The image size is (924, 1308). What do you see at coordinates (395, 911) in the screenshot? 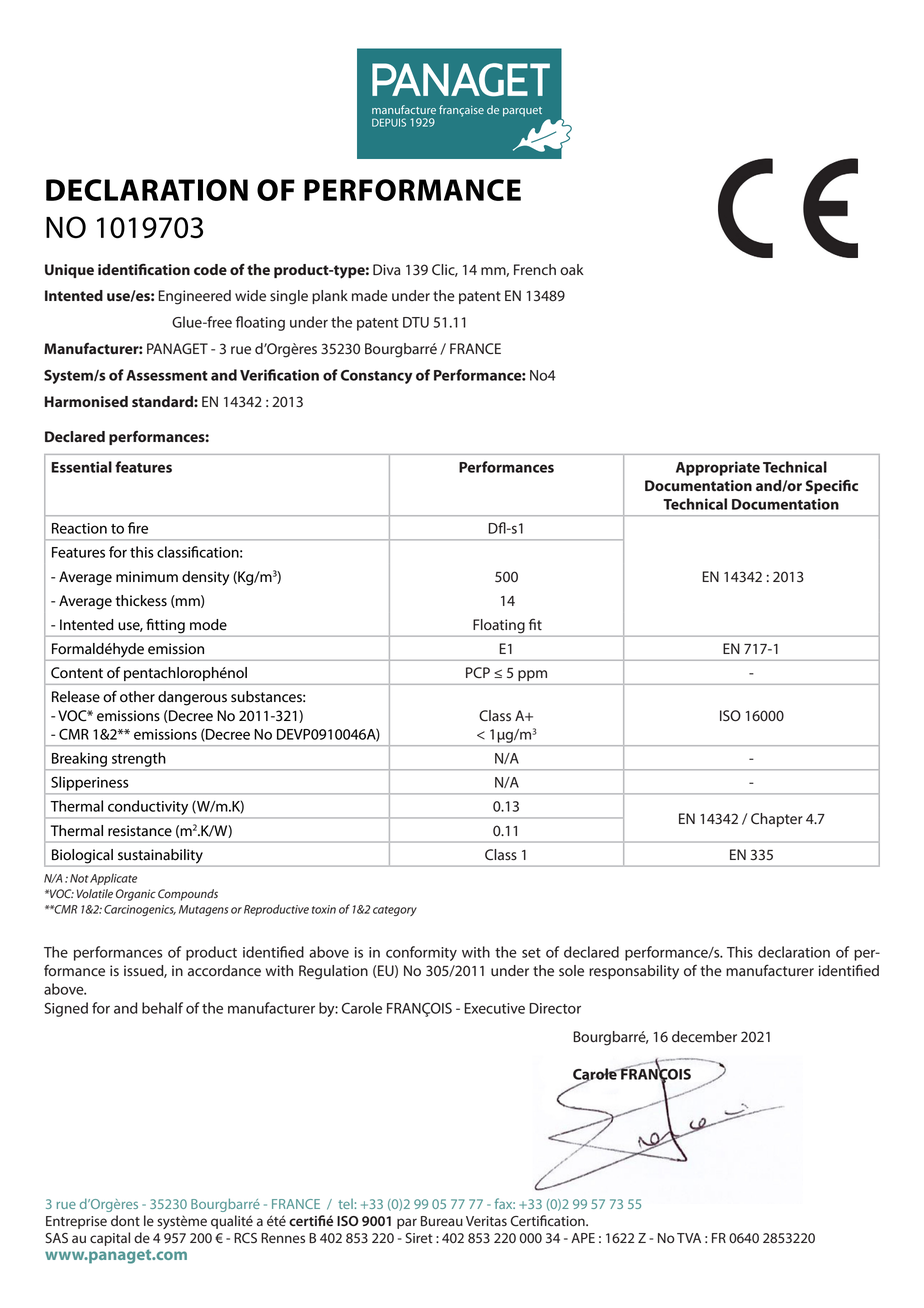
I see `category` at bounding box center [395, 911].
